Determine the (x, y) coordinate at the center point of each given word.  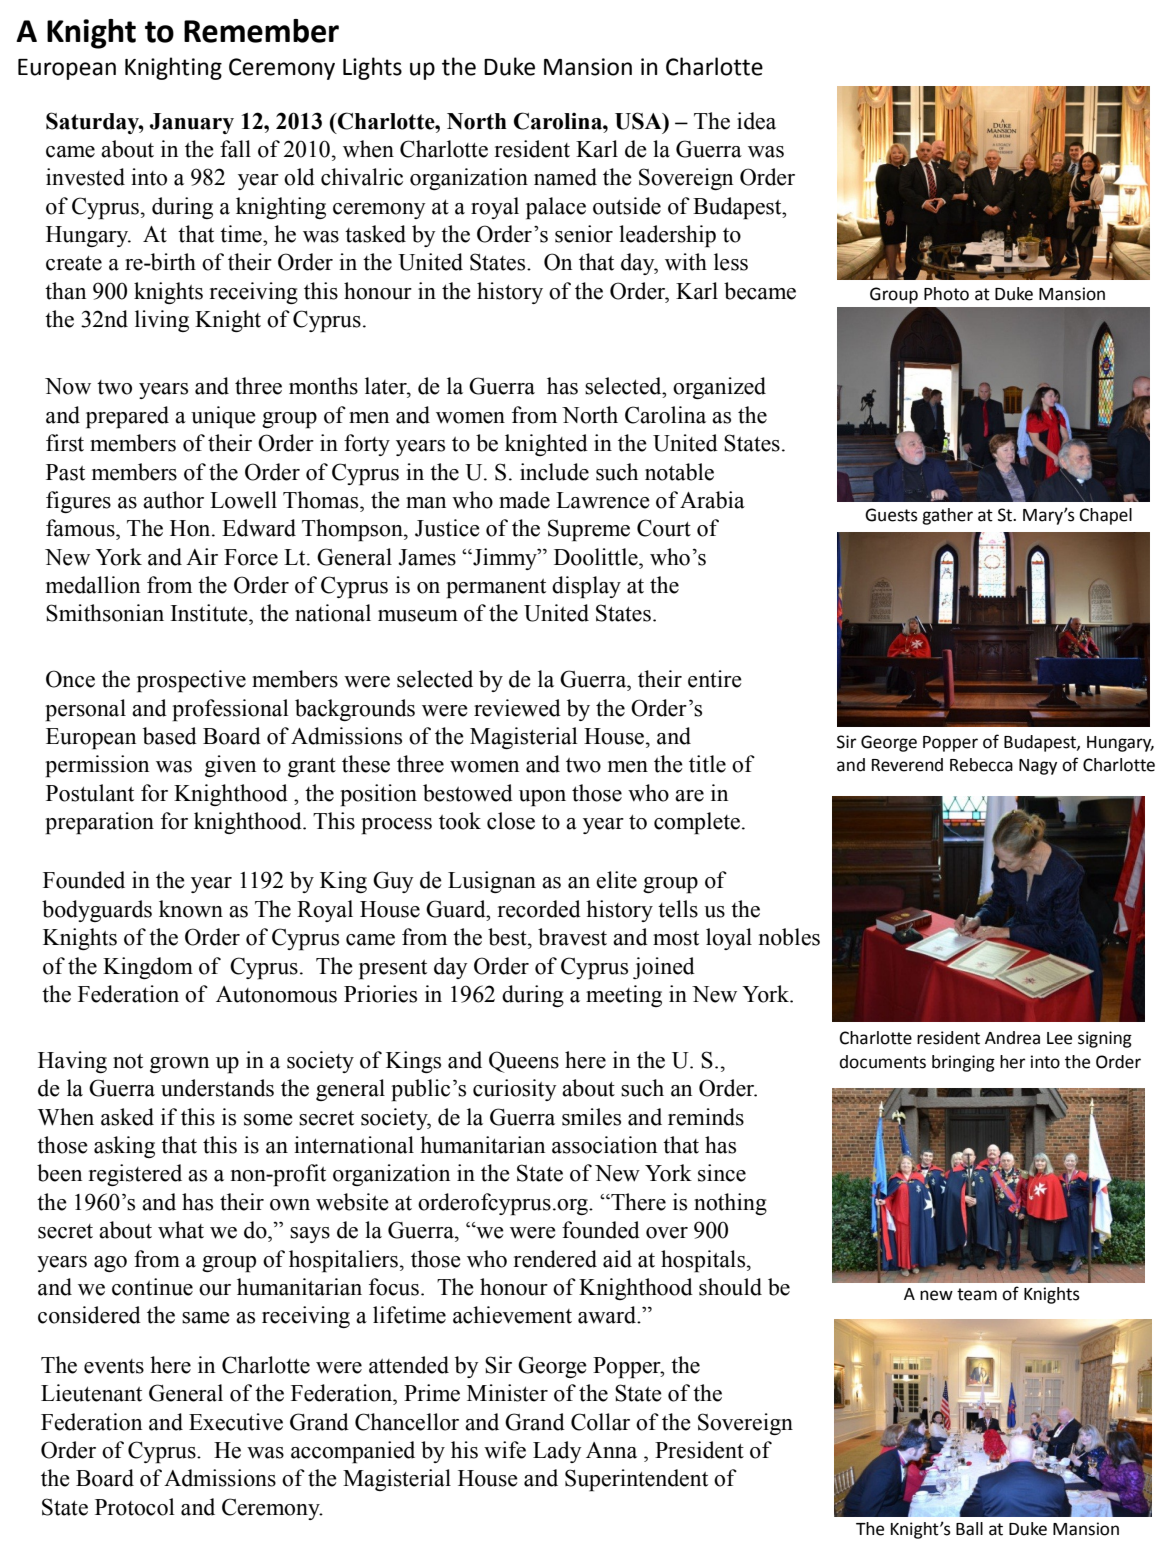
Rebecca (981, 765)
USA (639, 121)
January (192, 123)
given (230, 766)
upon (542, 798)
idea (756, 121)
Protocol (135, 1507)
